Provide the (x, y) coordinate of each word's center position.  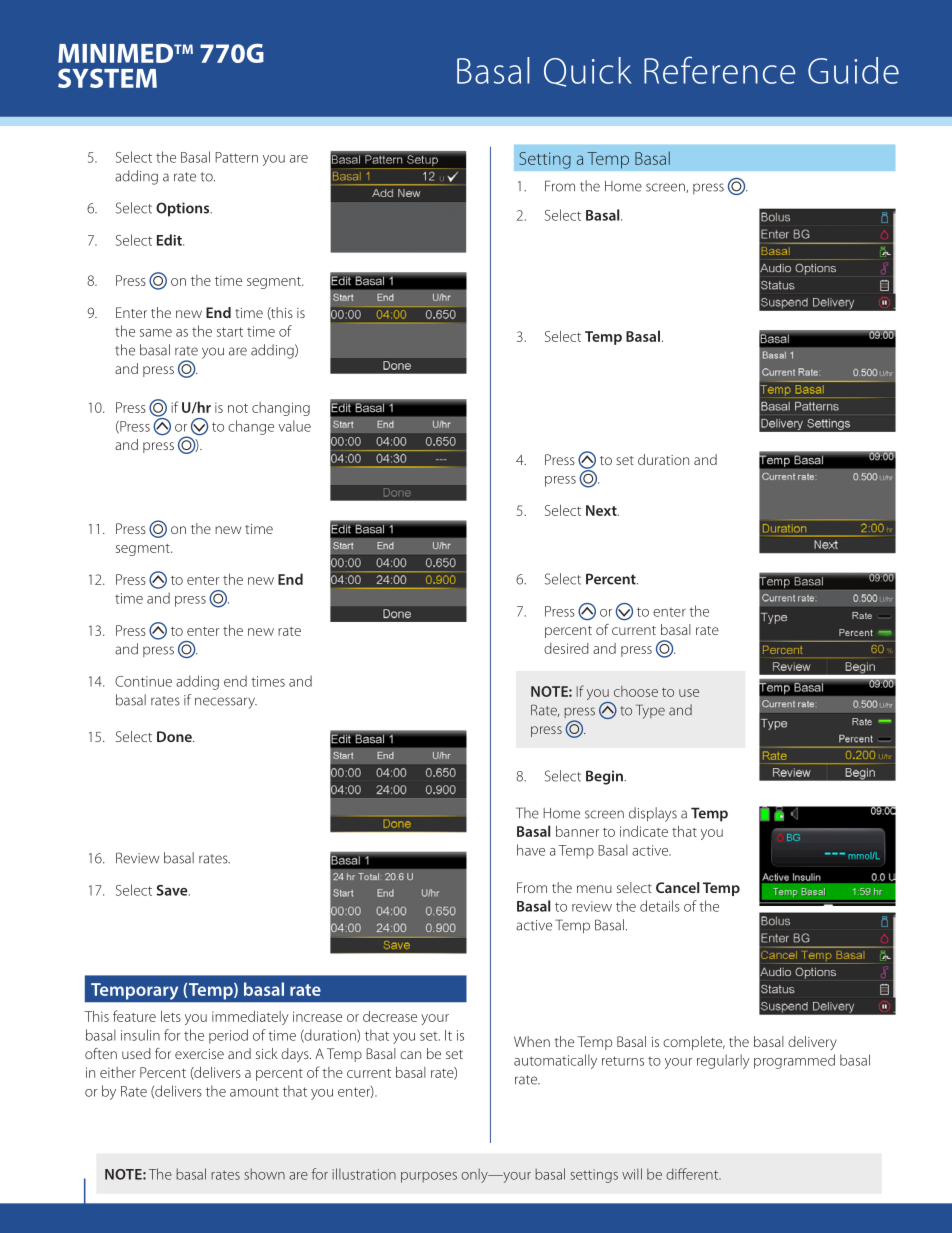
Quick (588, 72)
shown (264, 1174)
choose (636, 691)
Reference (720, 70)
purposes (429, 1177)
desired (566, 648)
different (693, 1174)
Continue (143, 681)
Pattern (236, 157)
